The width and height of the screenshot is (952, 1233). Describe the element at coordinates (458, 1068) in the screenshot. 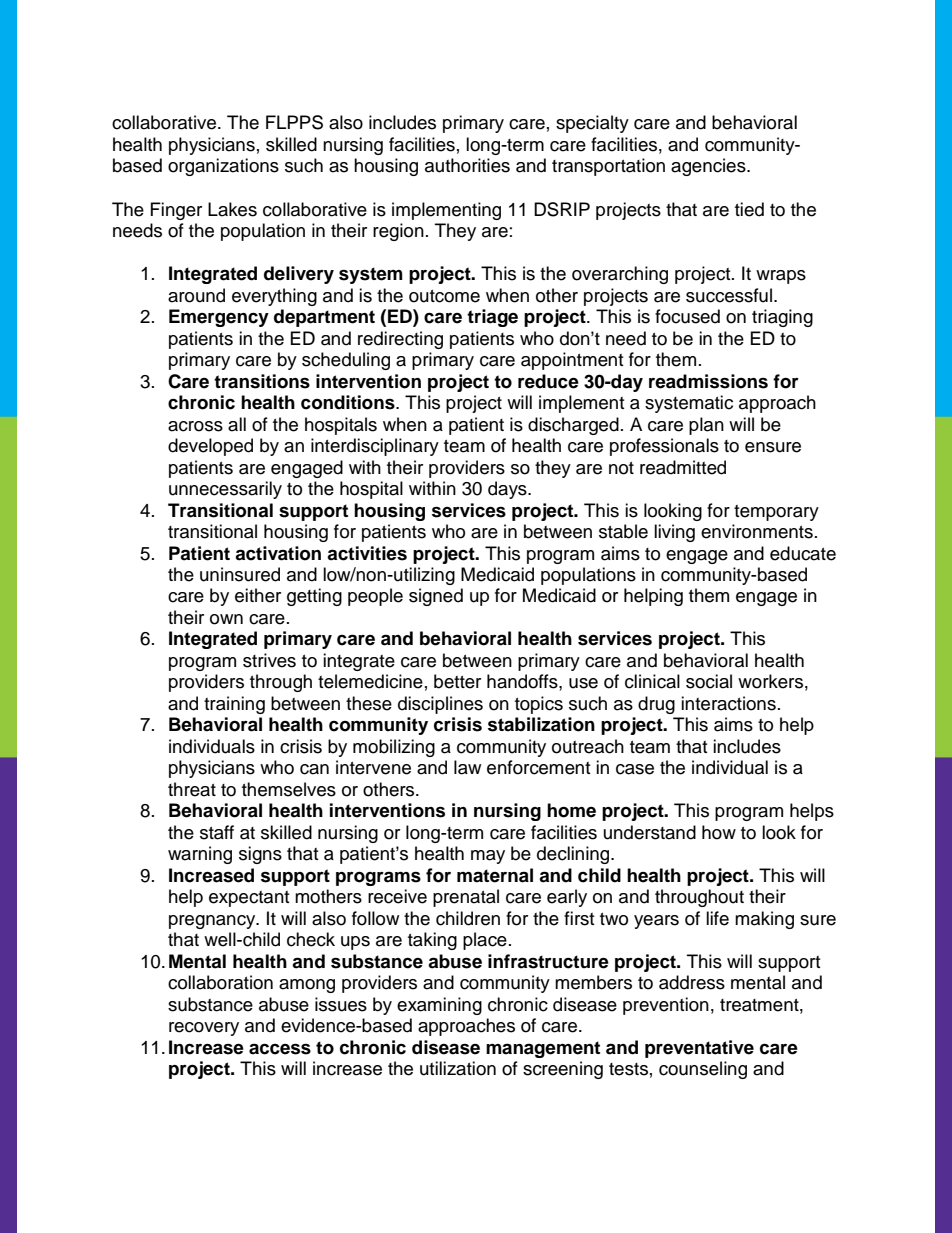

I see `utilization` at that location.
